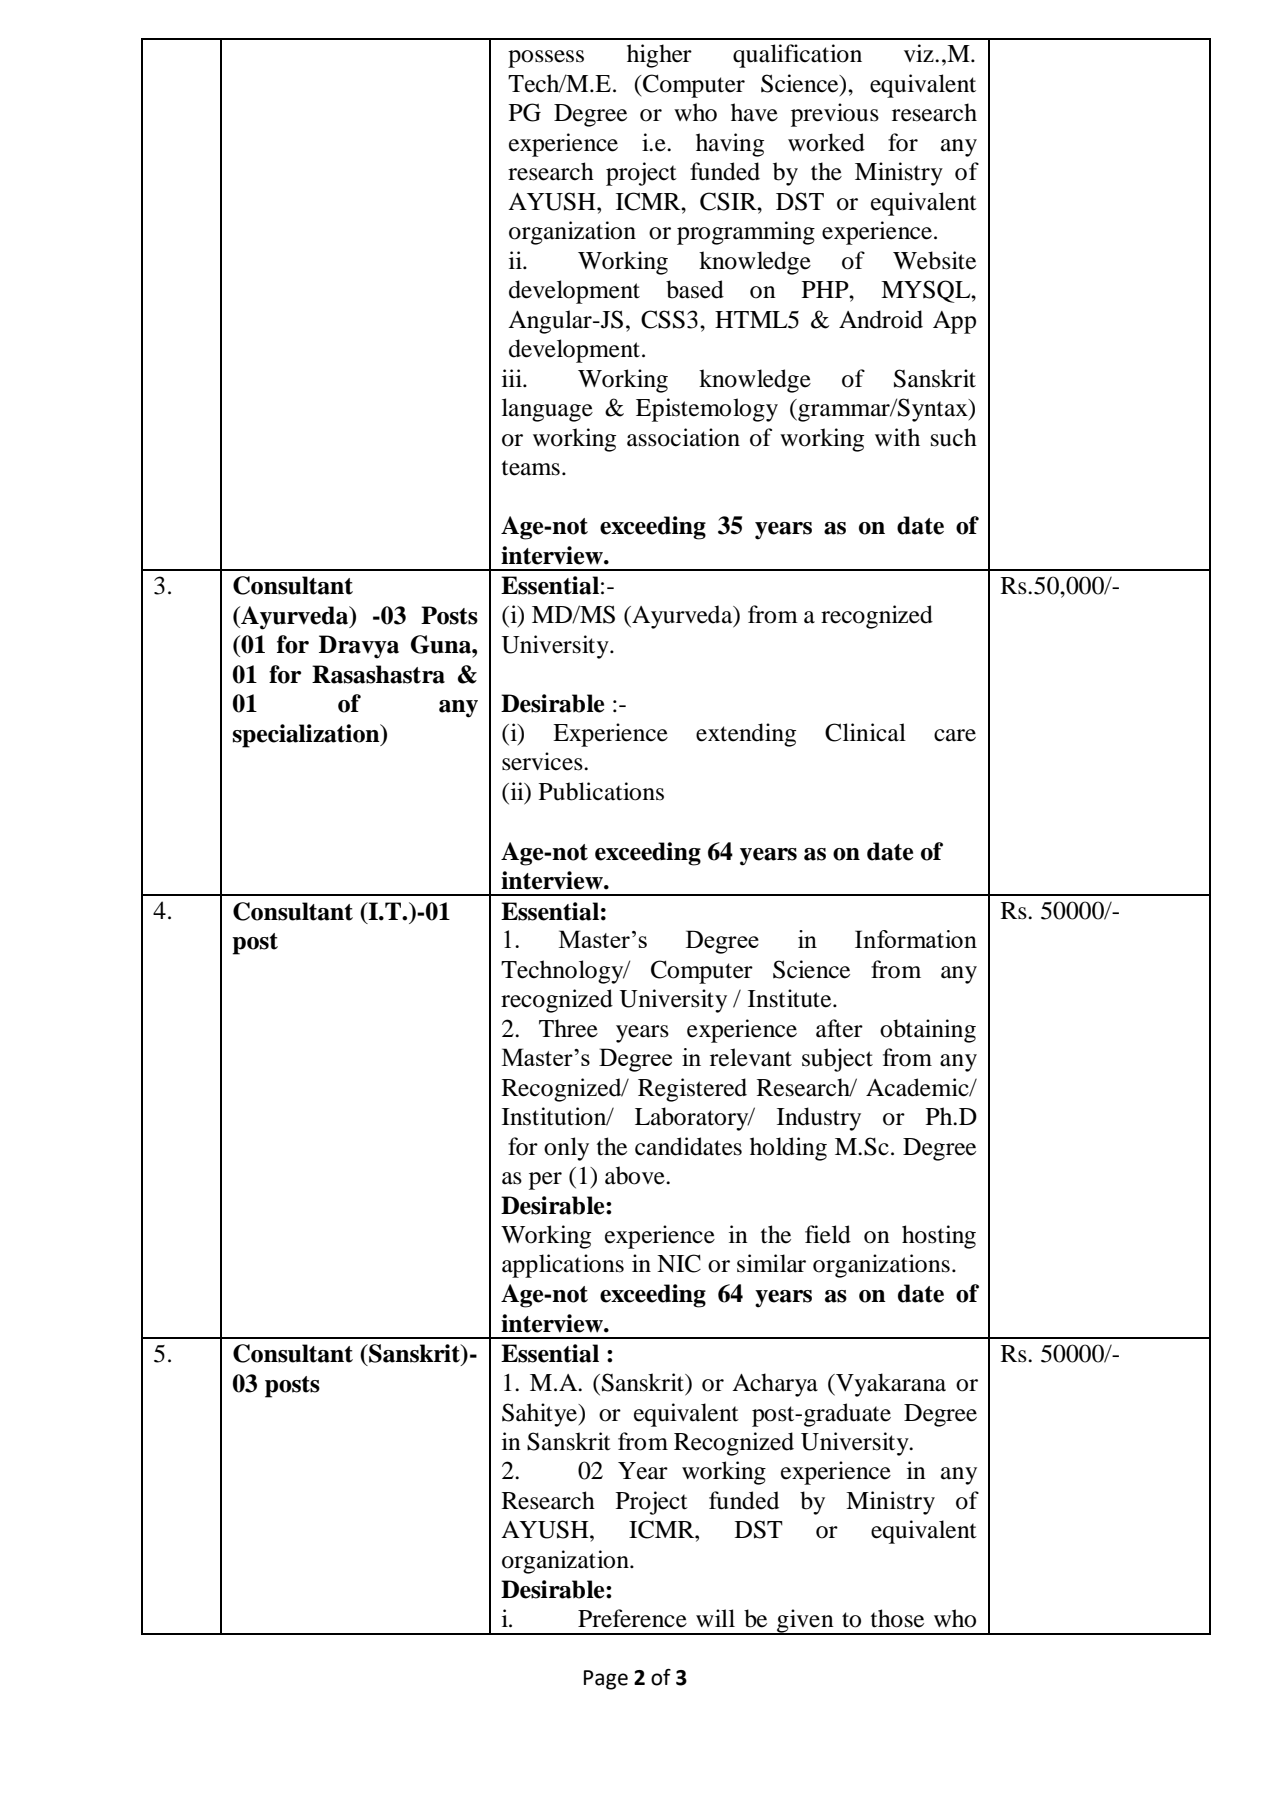  What do you see at coordinates (601, 791) in the image?
I see `Publications` at bounding box center [601, 791].
